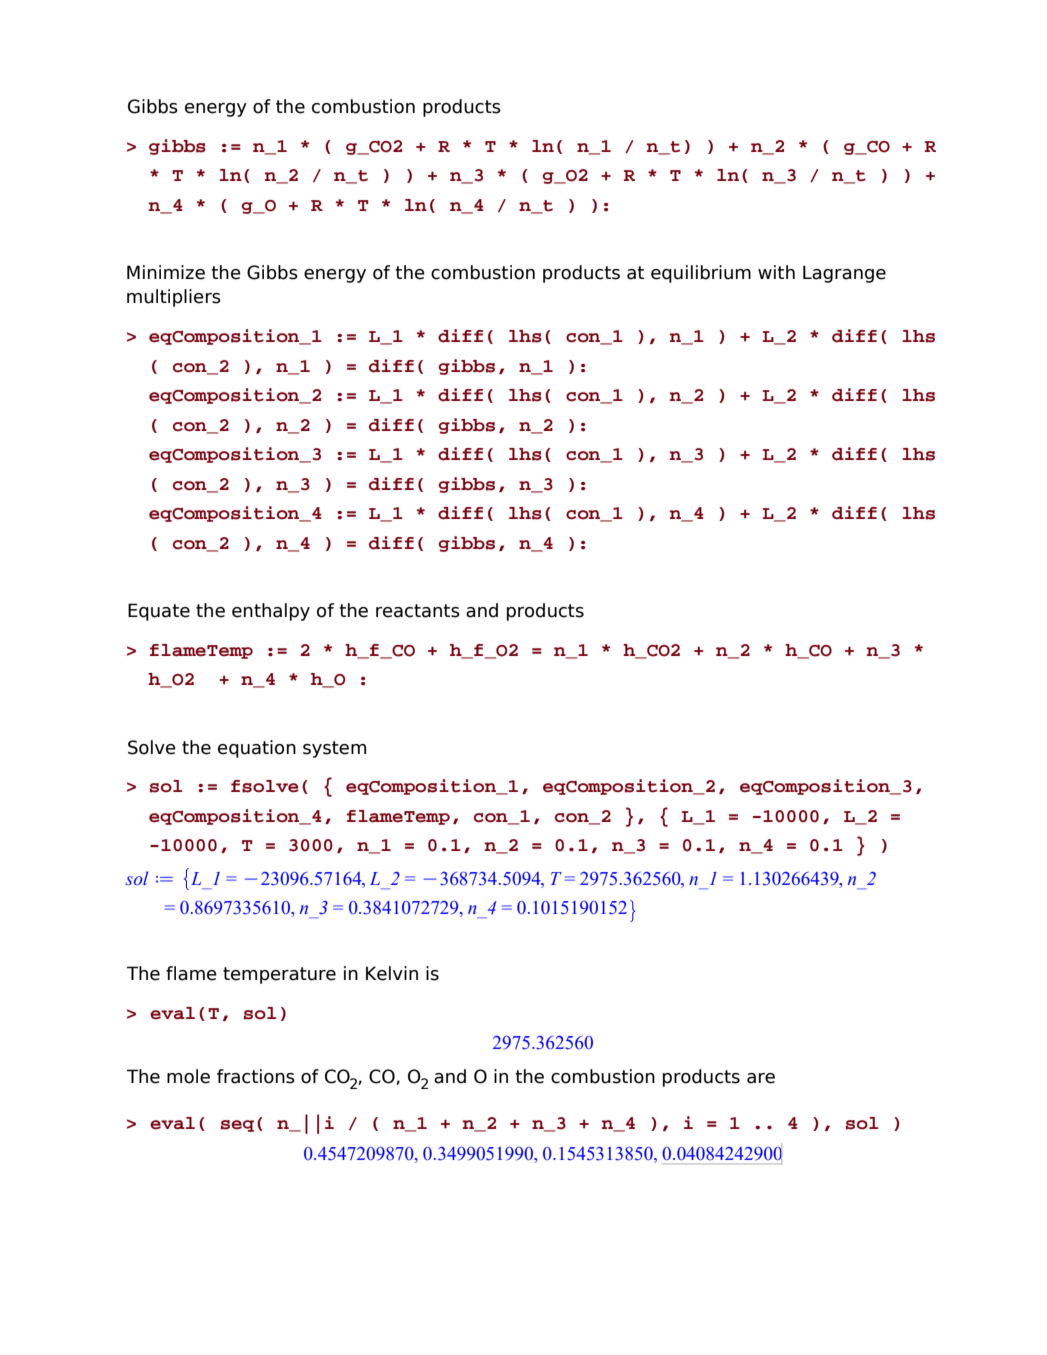 This screenshot has height=1355, width=1047. Describe the element at coordinates (701, 274) in the screenshot. I see `equilibrium` at that location.
